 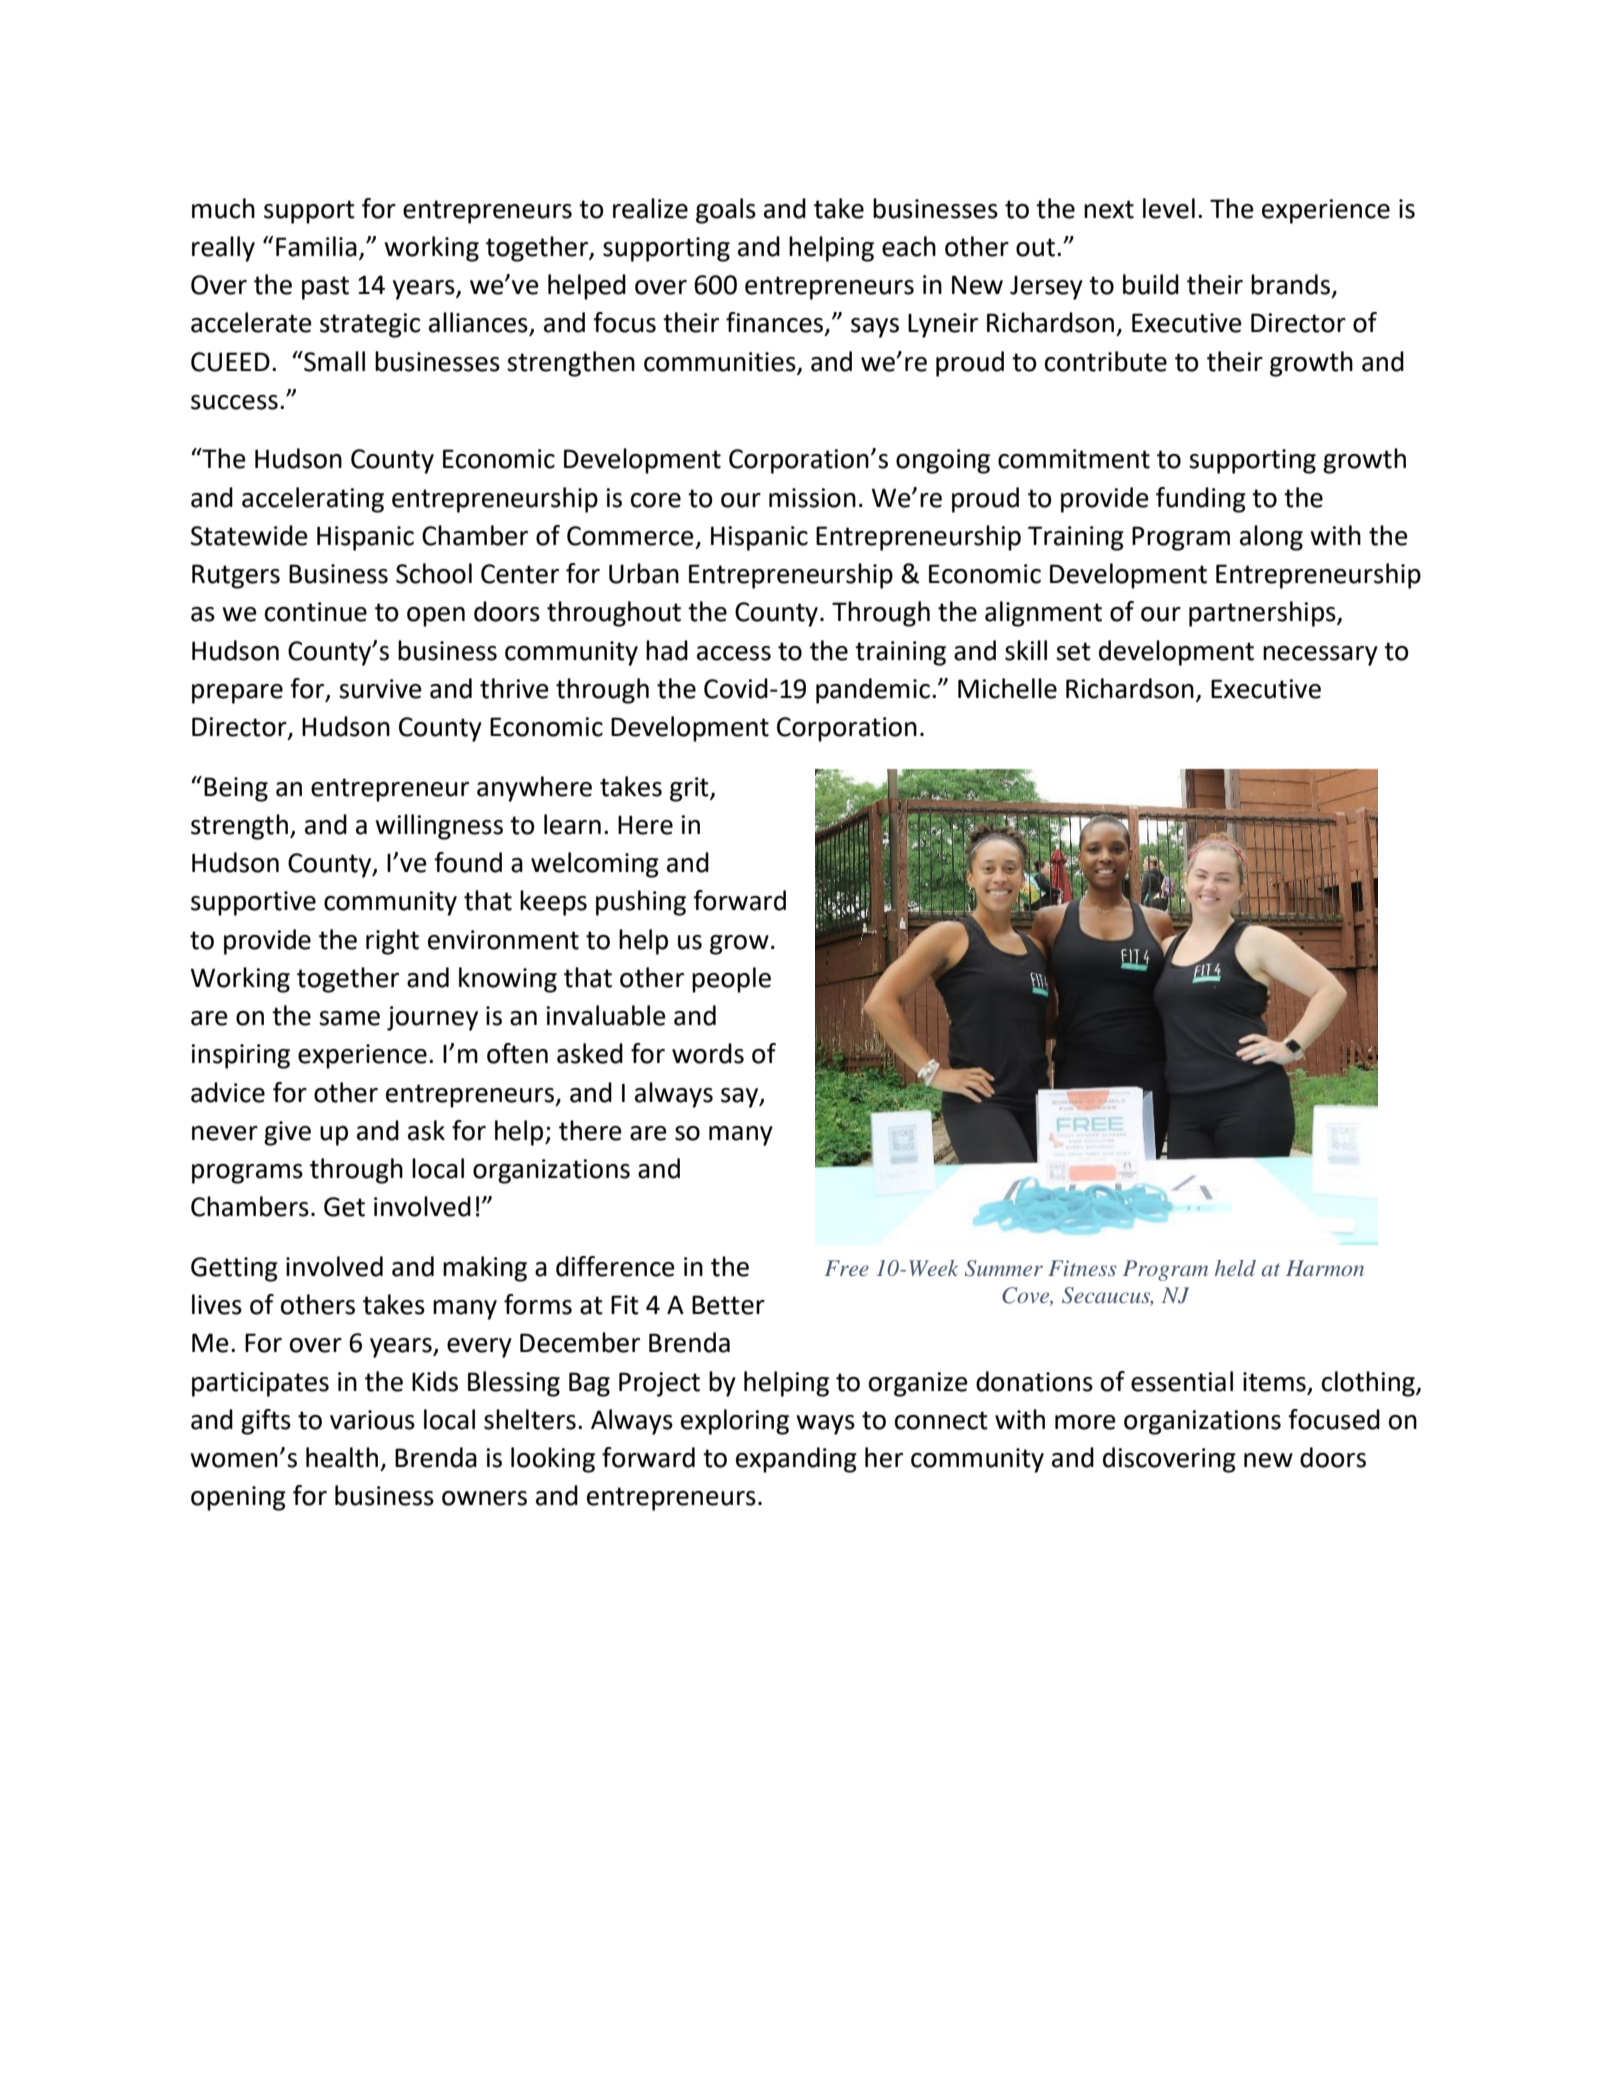 I want to click on right, so click(x=392, y=942).
